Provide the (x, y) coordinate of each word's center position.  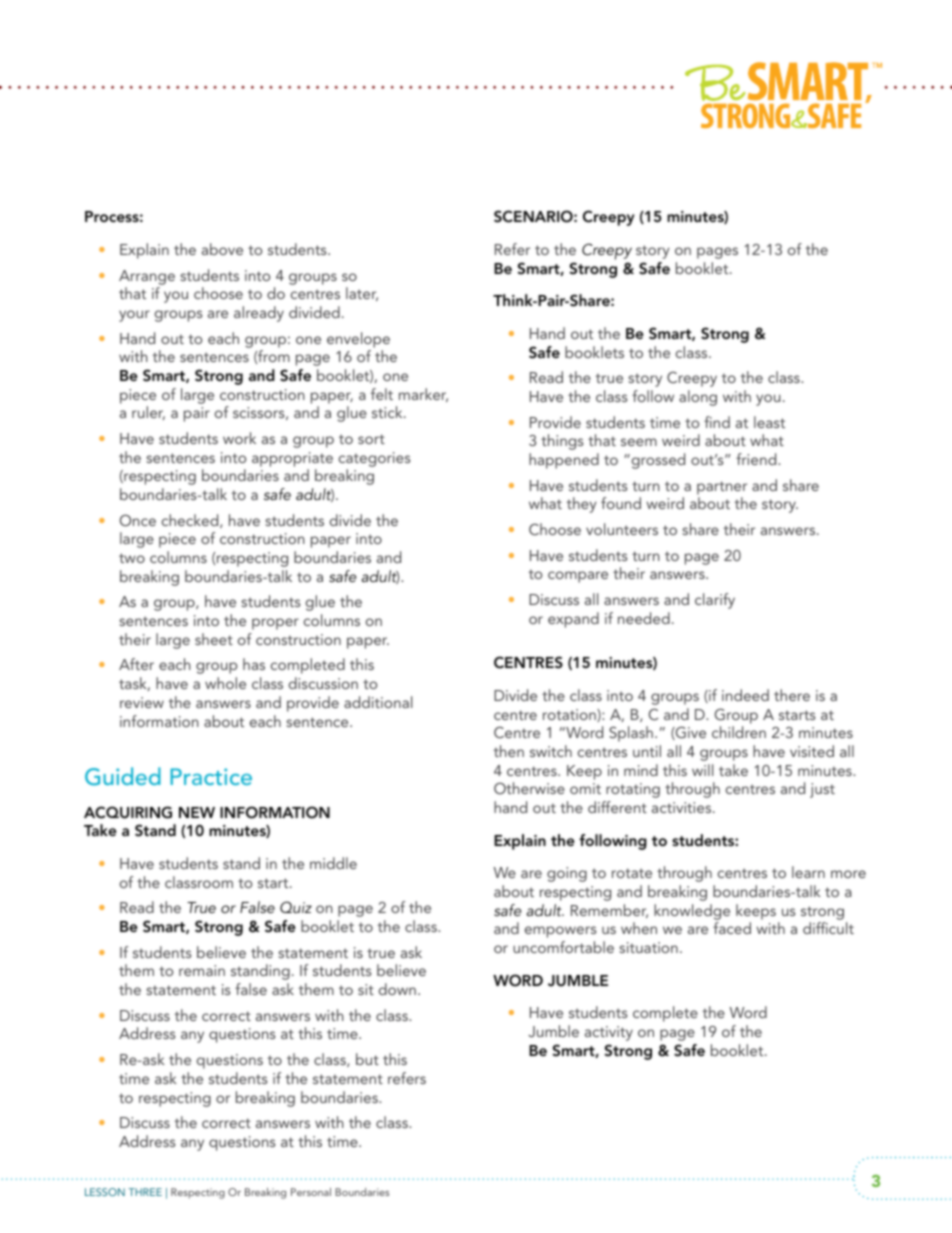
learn (808, 872)
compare (578, 577)
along (698, 398)
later (362, 294)
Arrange (147, 277)
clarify (715, 601)
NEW (197, 812)
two (132, 558)
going (567, 874)
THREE (145, 1192)
